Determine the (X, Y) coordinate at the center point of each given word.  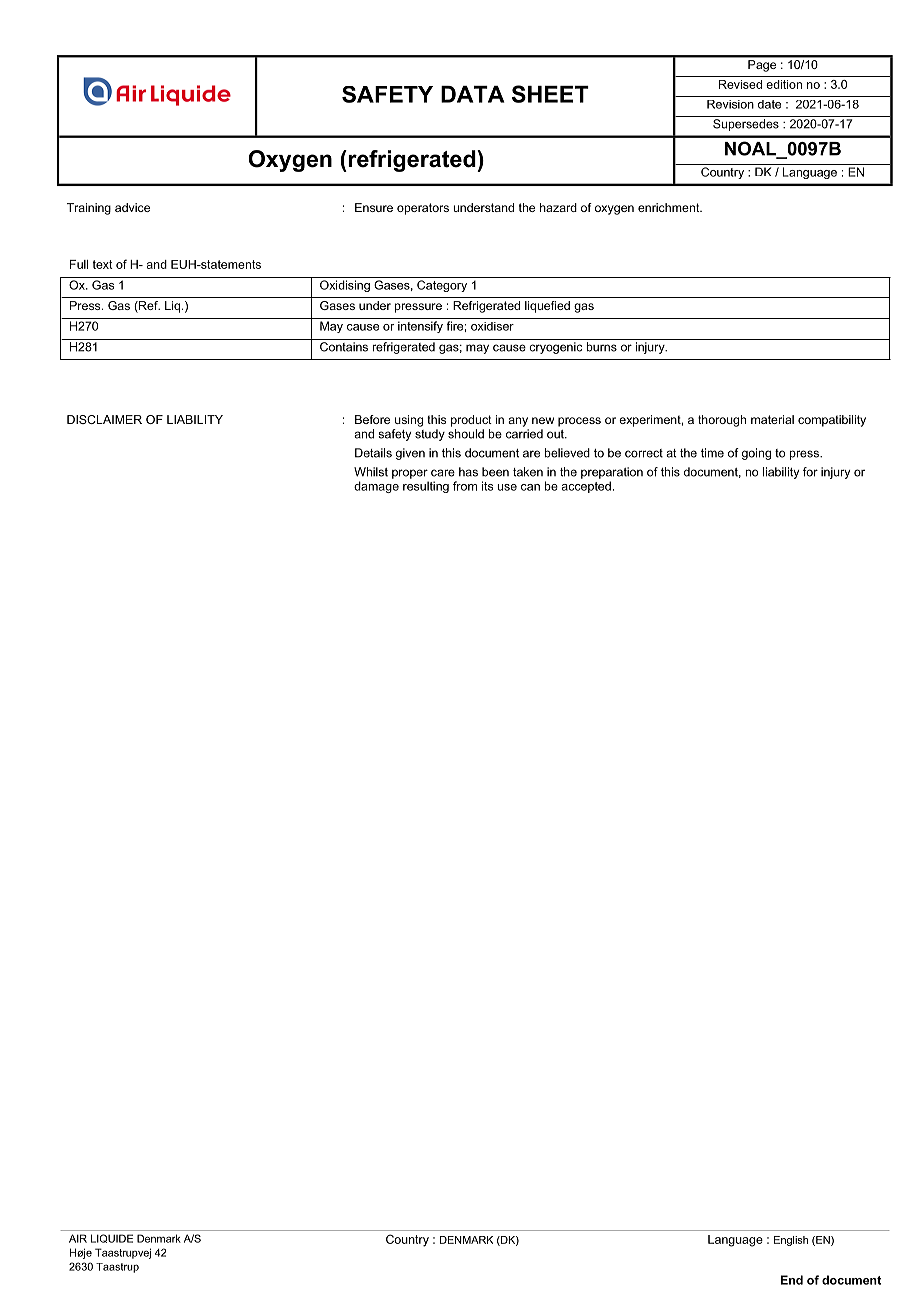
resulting (426, 487)
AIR (78, 1238)
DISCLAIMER (104, 419)
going (756, 454)
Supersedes (746, 125)
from (465, 486)
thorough (722, 421)
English (791, 1241)
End (792, 1280)
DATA (472, 94)
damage (376, 487)
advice (132, 207)
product (471, 421)
